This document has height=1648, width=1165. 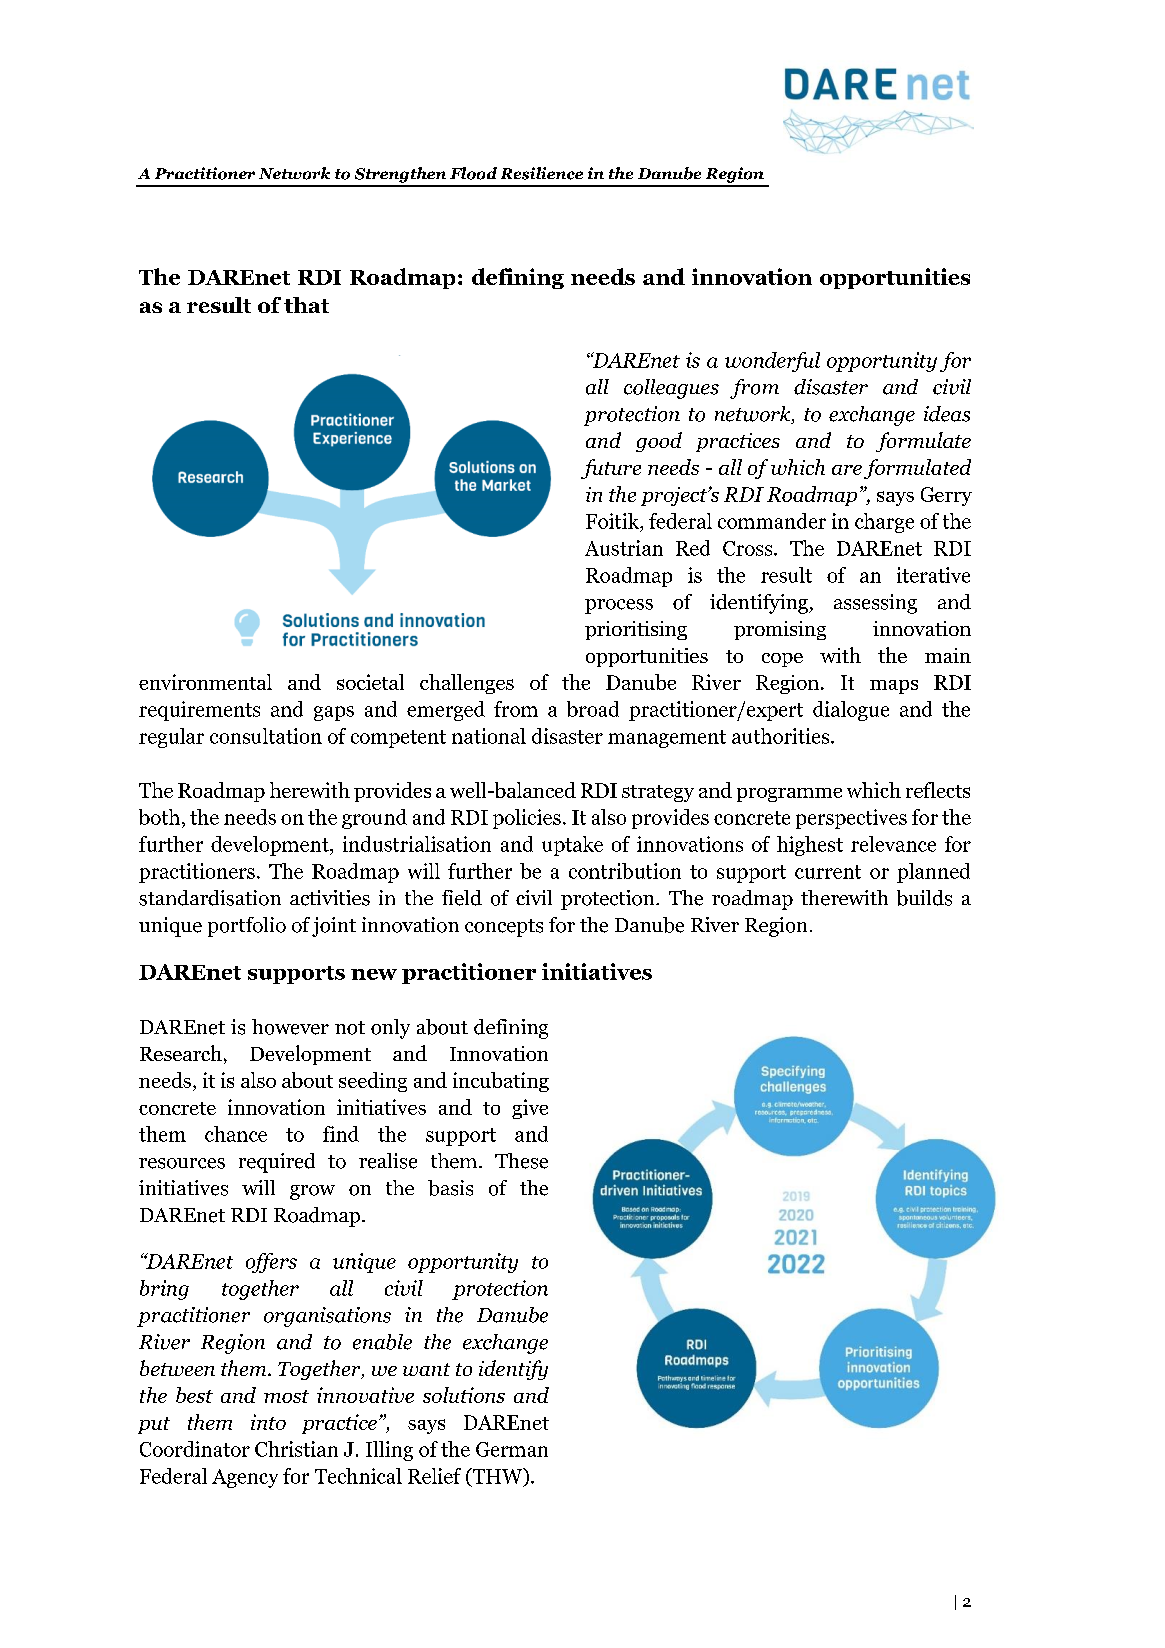 I want to click on incubating, so click(x=501, y=1082).
